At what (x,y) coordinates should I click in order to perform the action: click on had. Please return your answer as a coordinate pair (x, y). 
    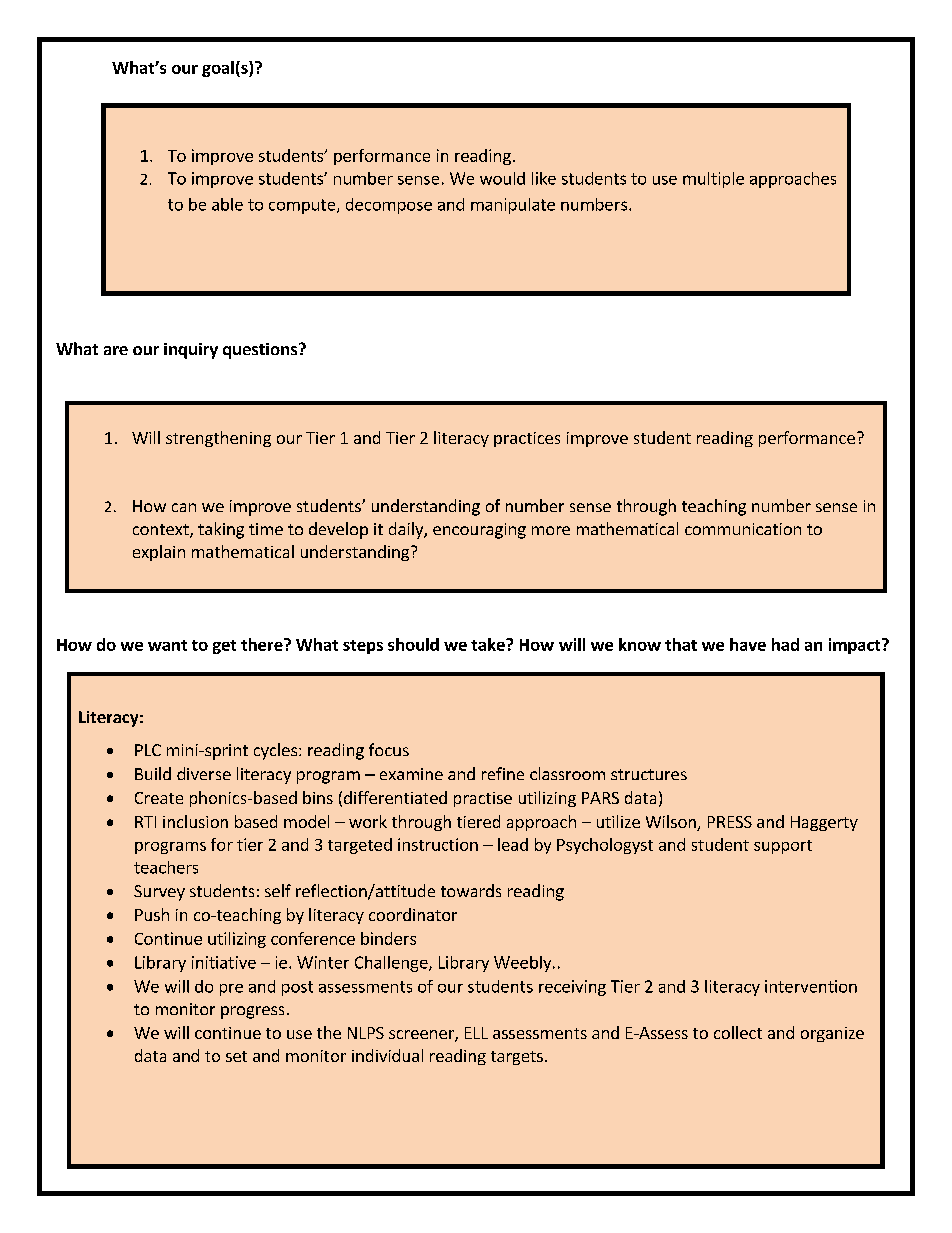
    Looking at the image, I should click on (785, 644).
